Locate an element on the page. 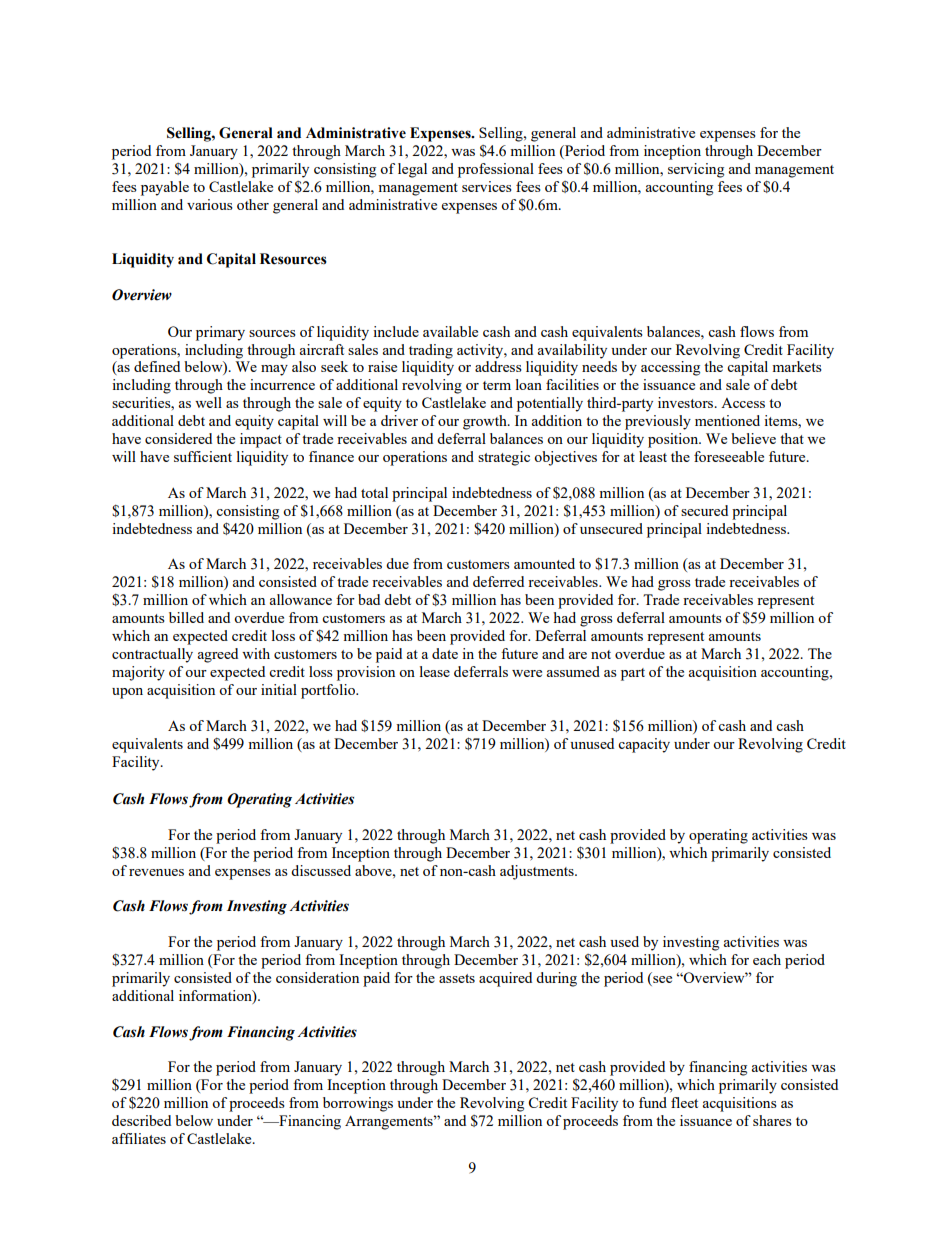  various is located at coordinates (210, 204).
